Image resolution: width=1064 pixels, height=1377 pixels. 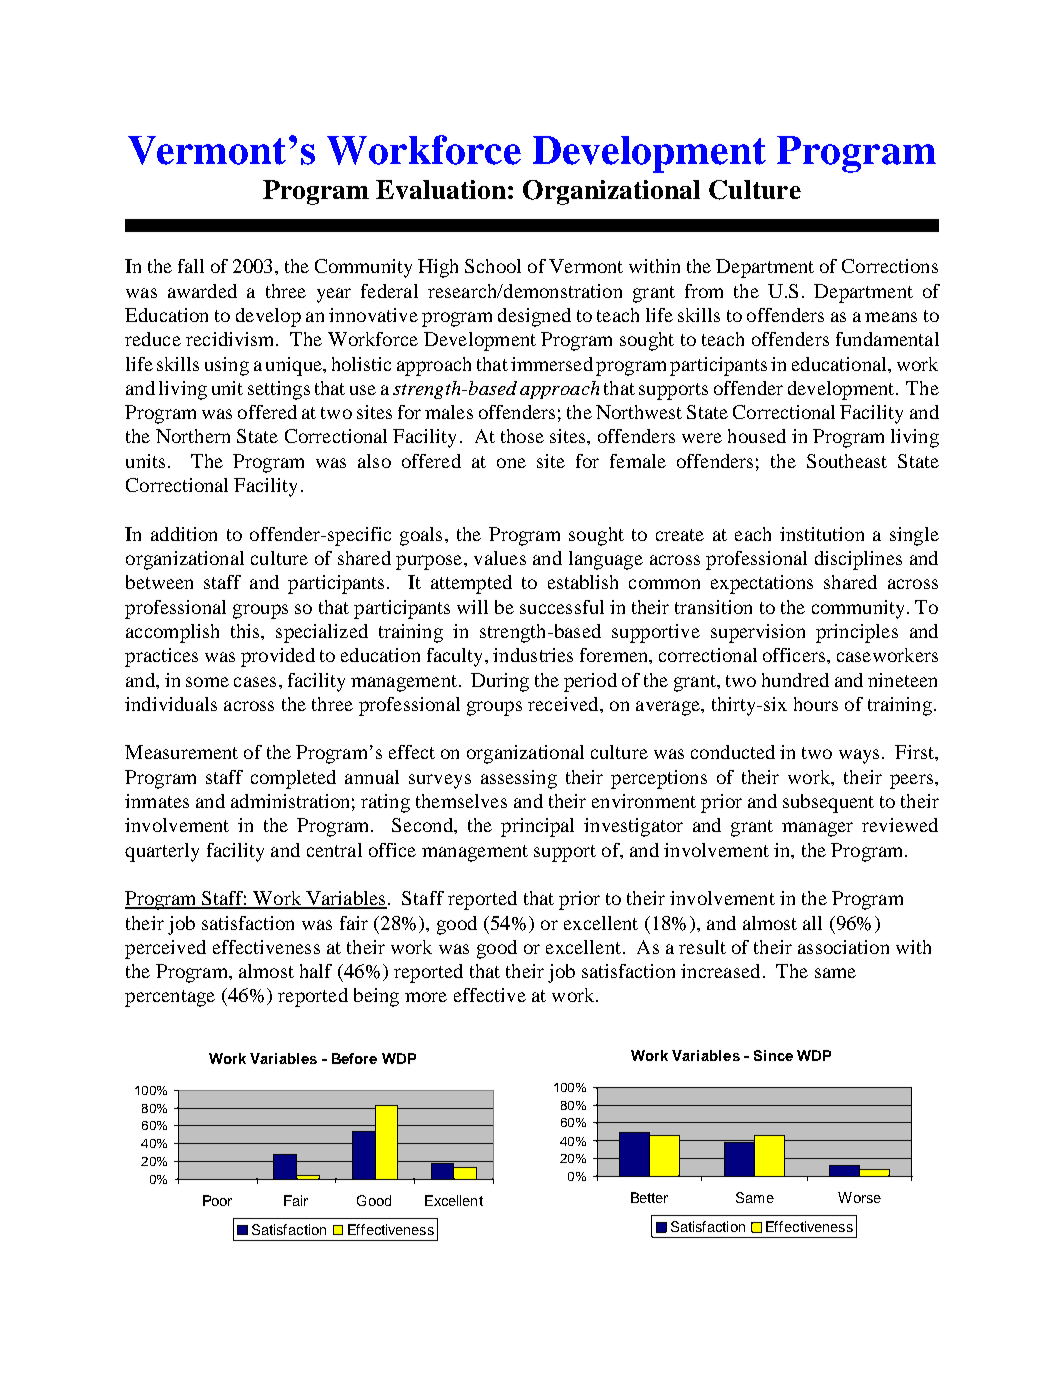 What do you see at coordinates (193, 436) in the screenshot?
I see `Northern` at bounding box center [193, 436].
